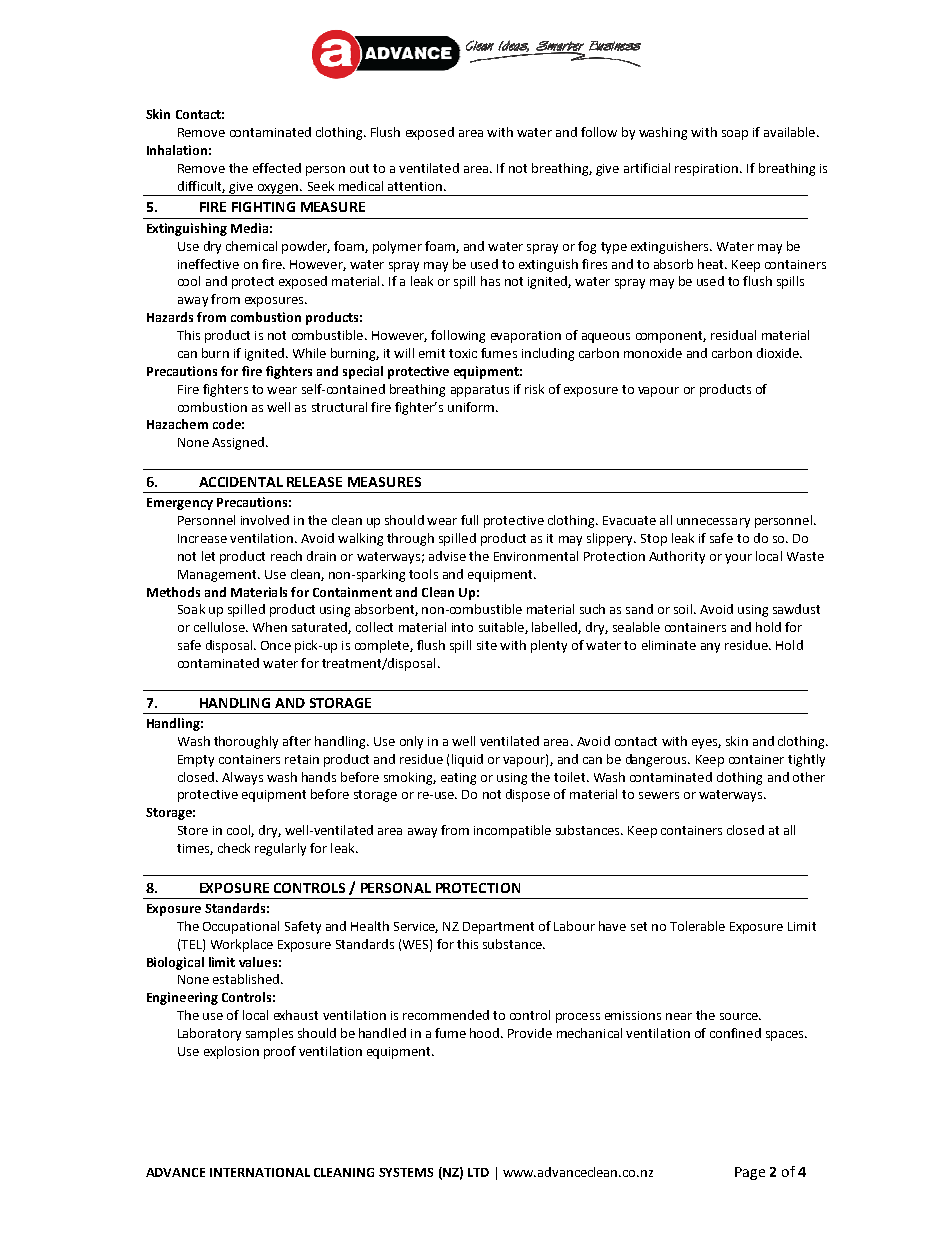  I want to click on effected, so click(277, 168).
